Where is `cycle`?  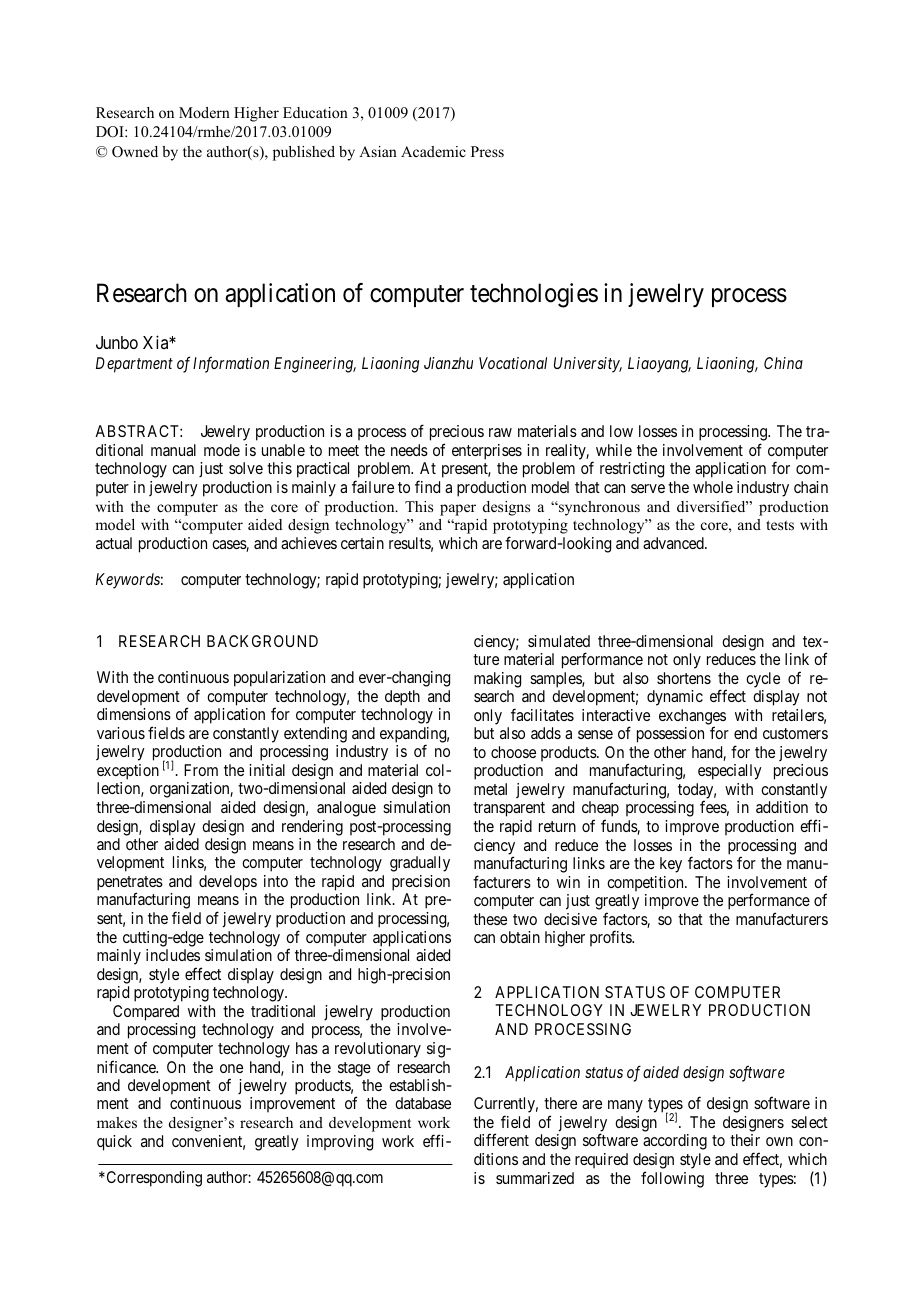
cycle is located at coordinates (763, 680).
